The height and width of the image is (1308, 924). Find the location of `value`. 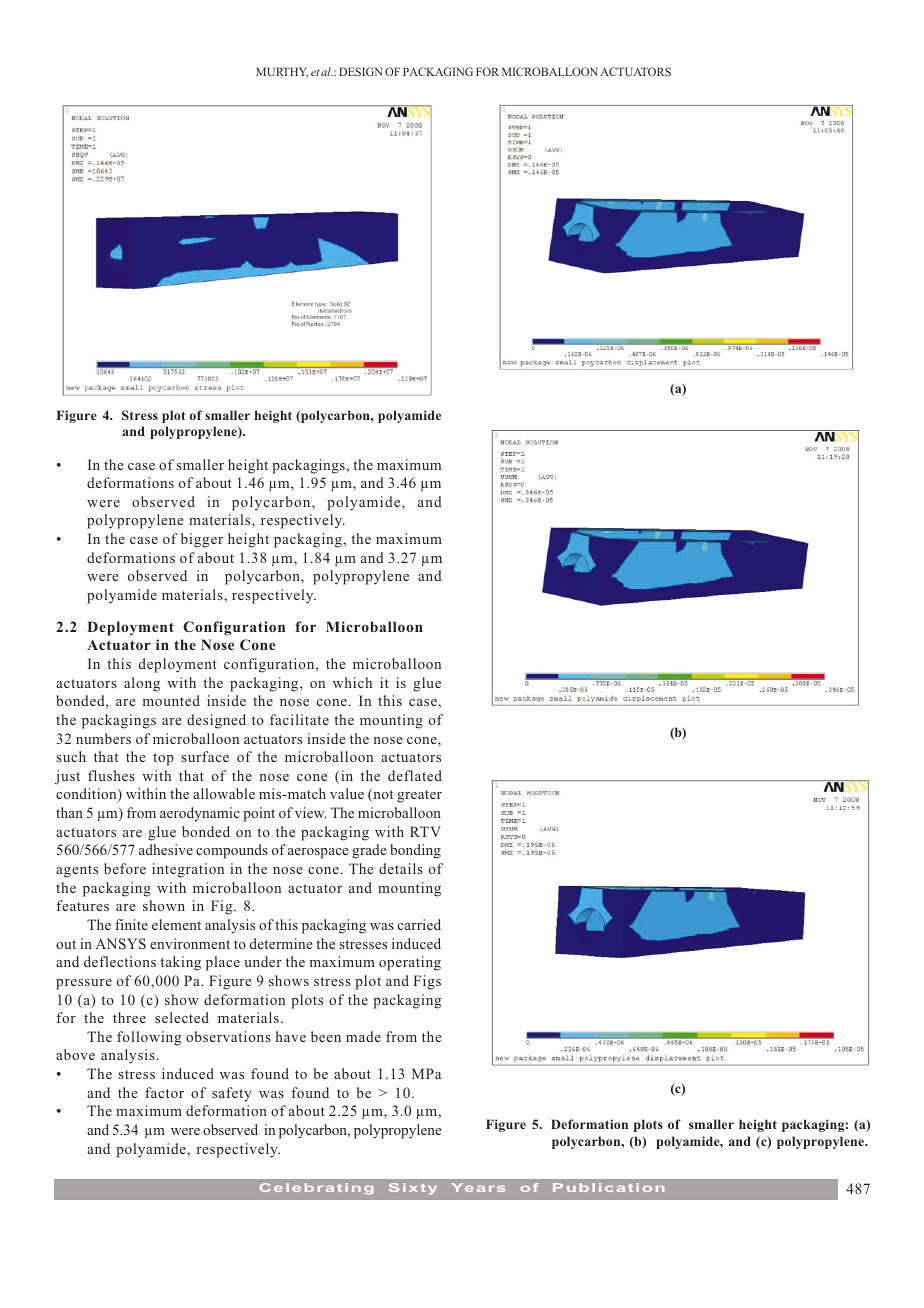

value is located at coordinates (347, 793).
